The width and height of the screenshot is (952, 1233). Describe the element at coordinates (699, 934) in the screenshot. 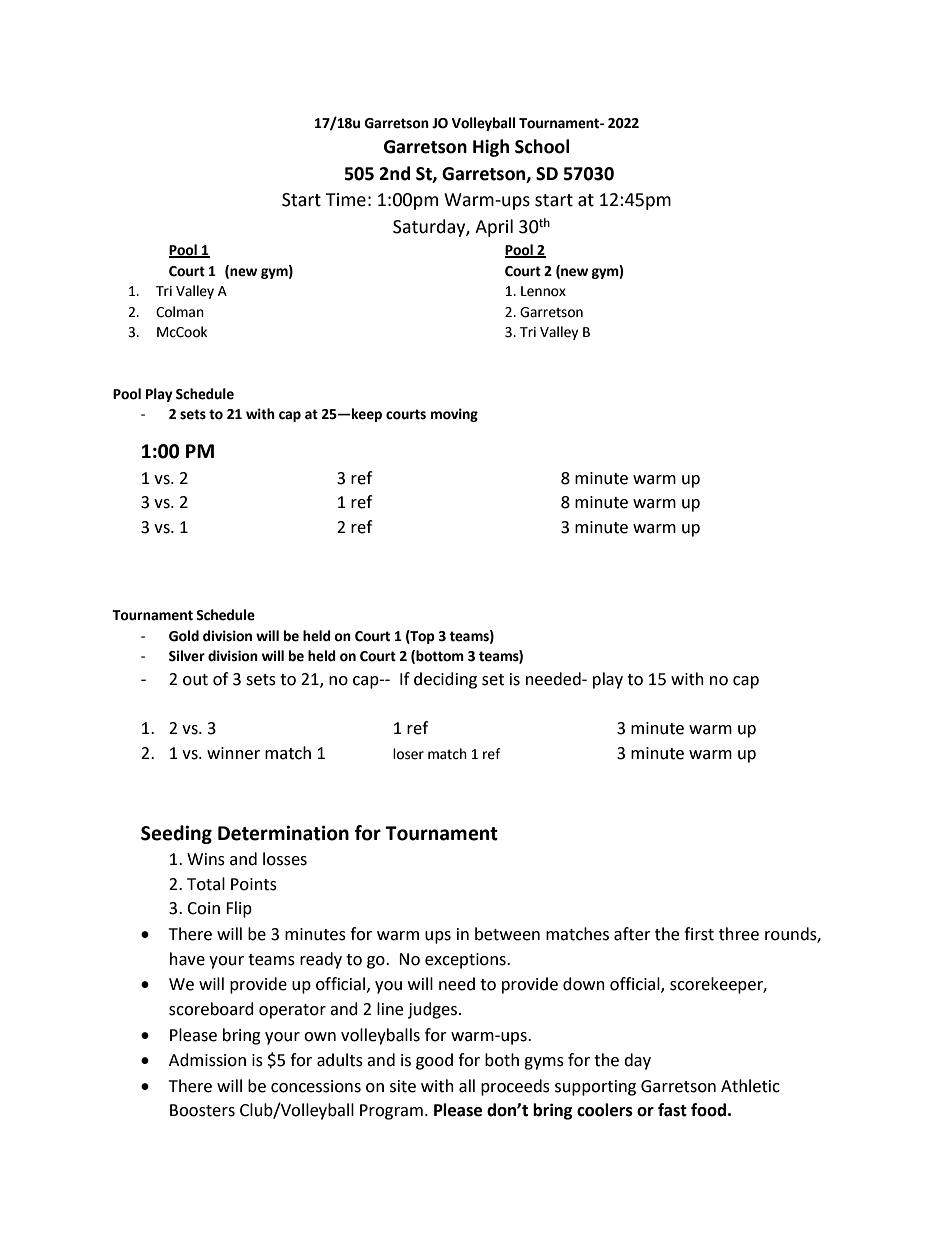

I see `first` at that location.
